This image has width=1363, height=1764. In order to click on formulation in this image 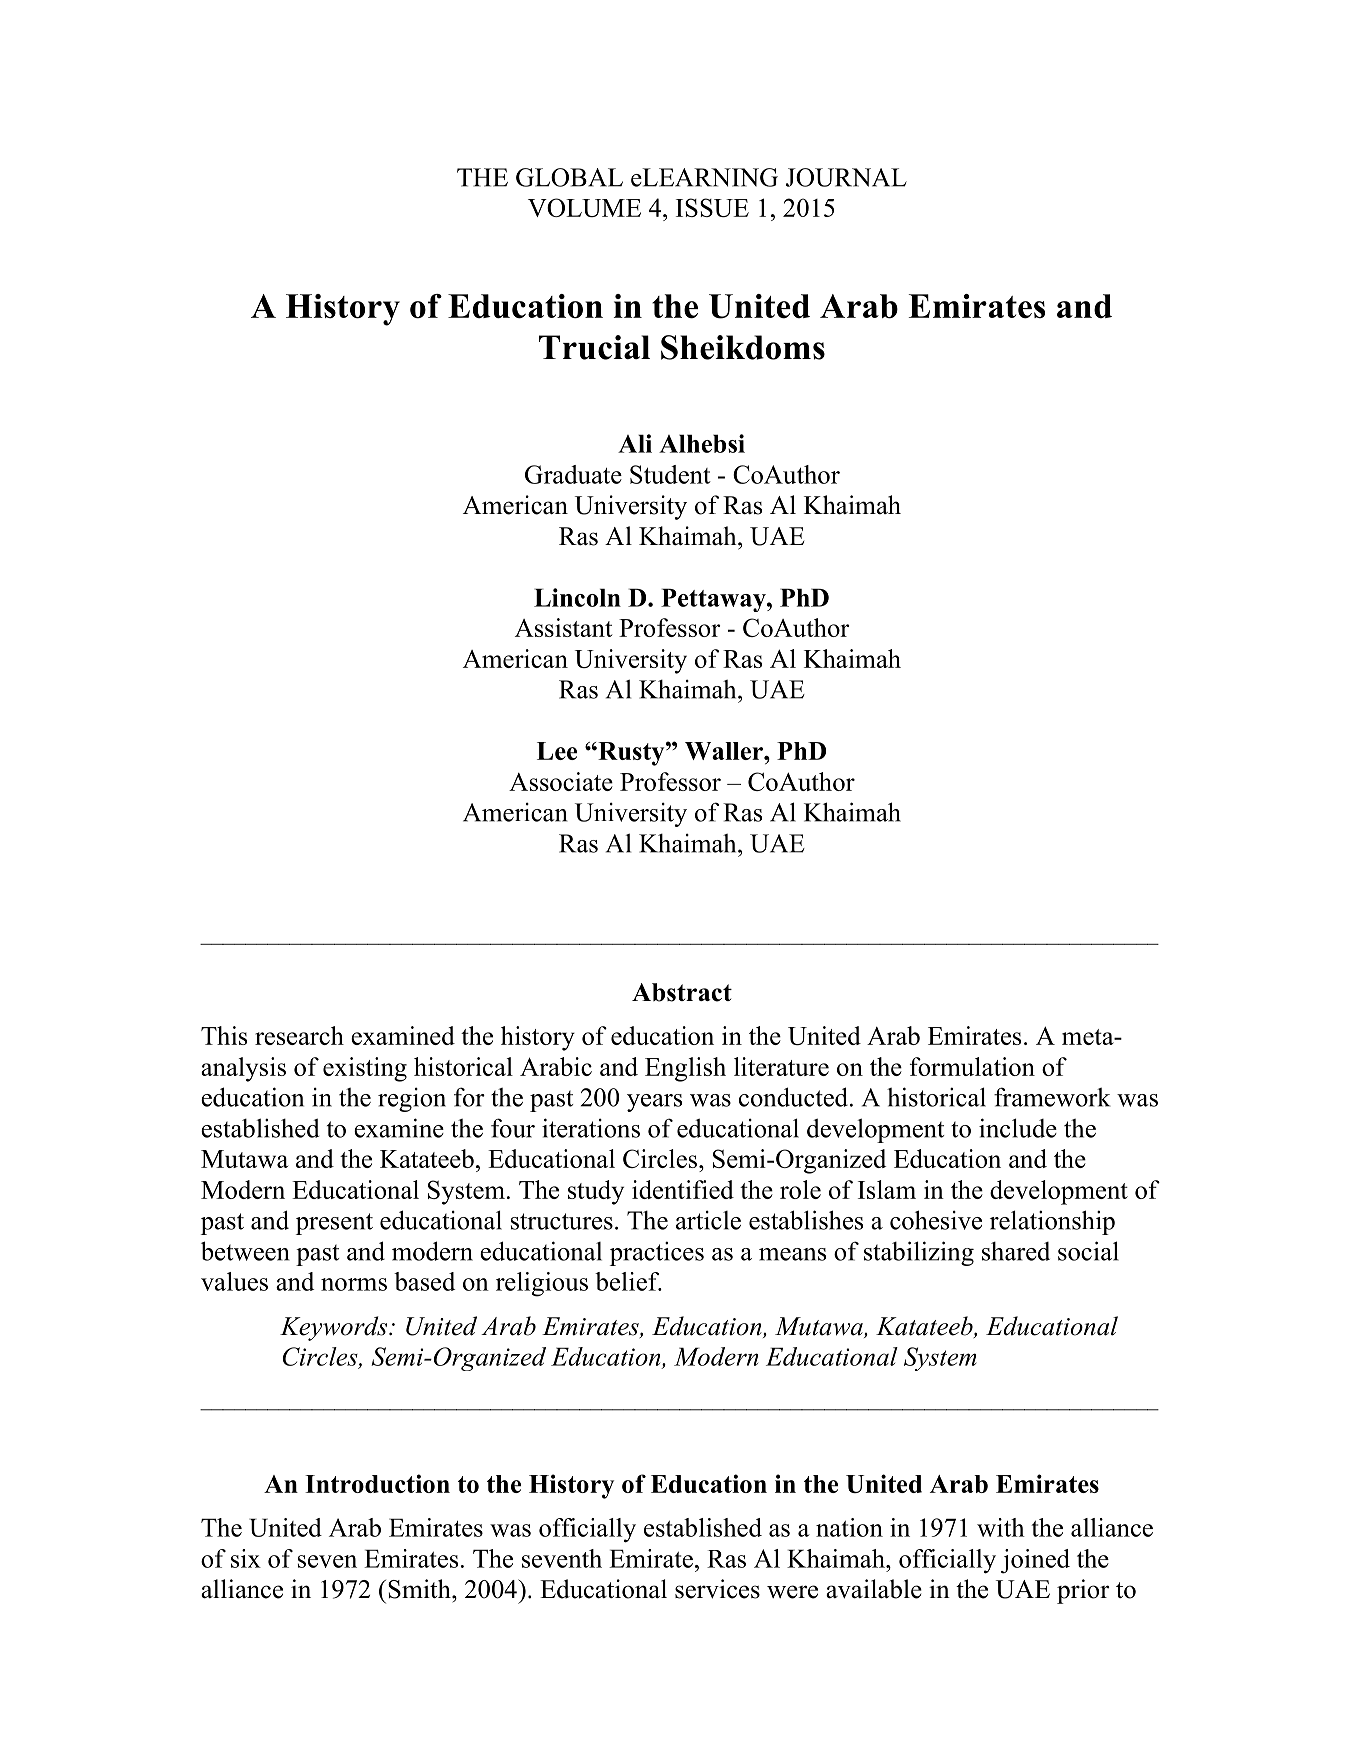, I will do `click(972, 1066)`.
